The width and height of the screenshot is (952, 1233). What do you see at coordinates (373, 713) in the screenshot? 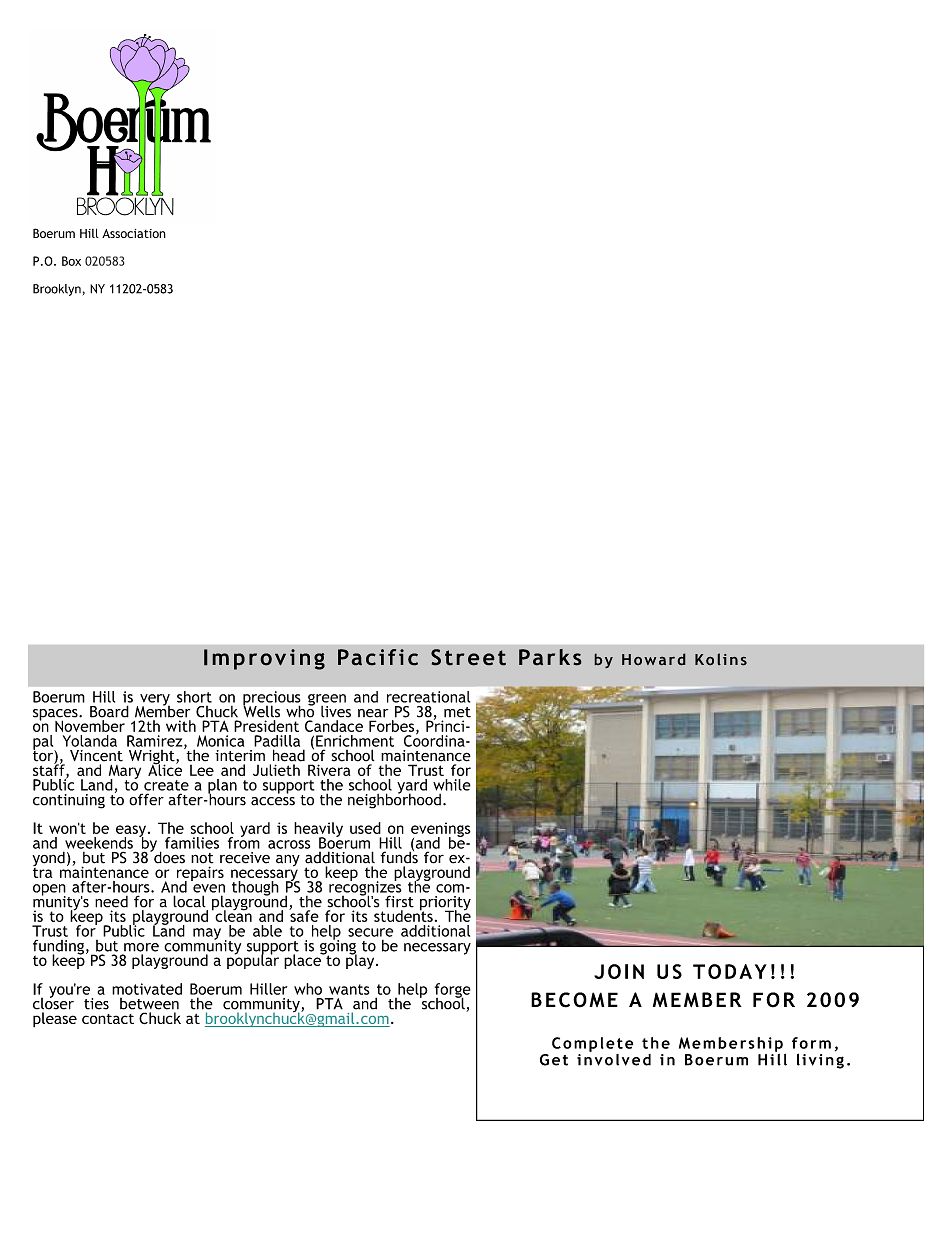
I see `near` at bounding box center [373, 713].
